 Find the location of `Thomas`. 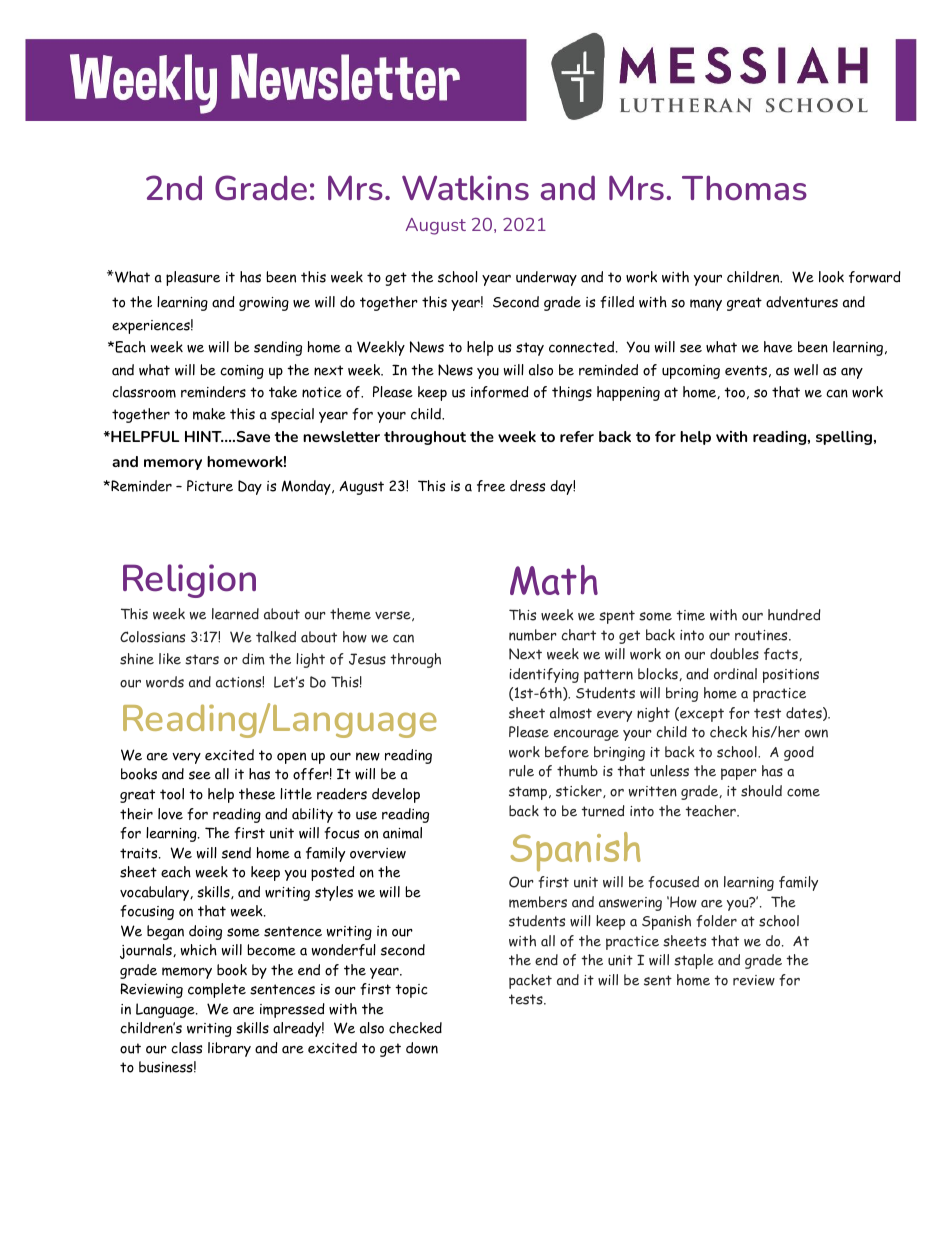

Thomas is located at coordinates (744, 187).
